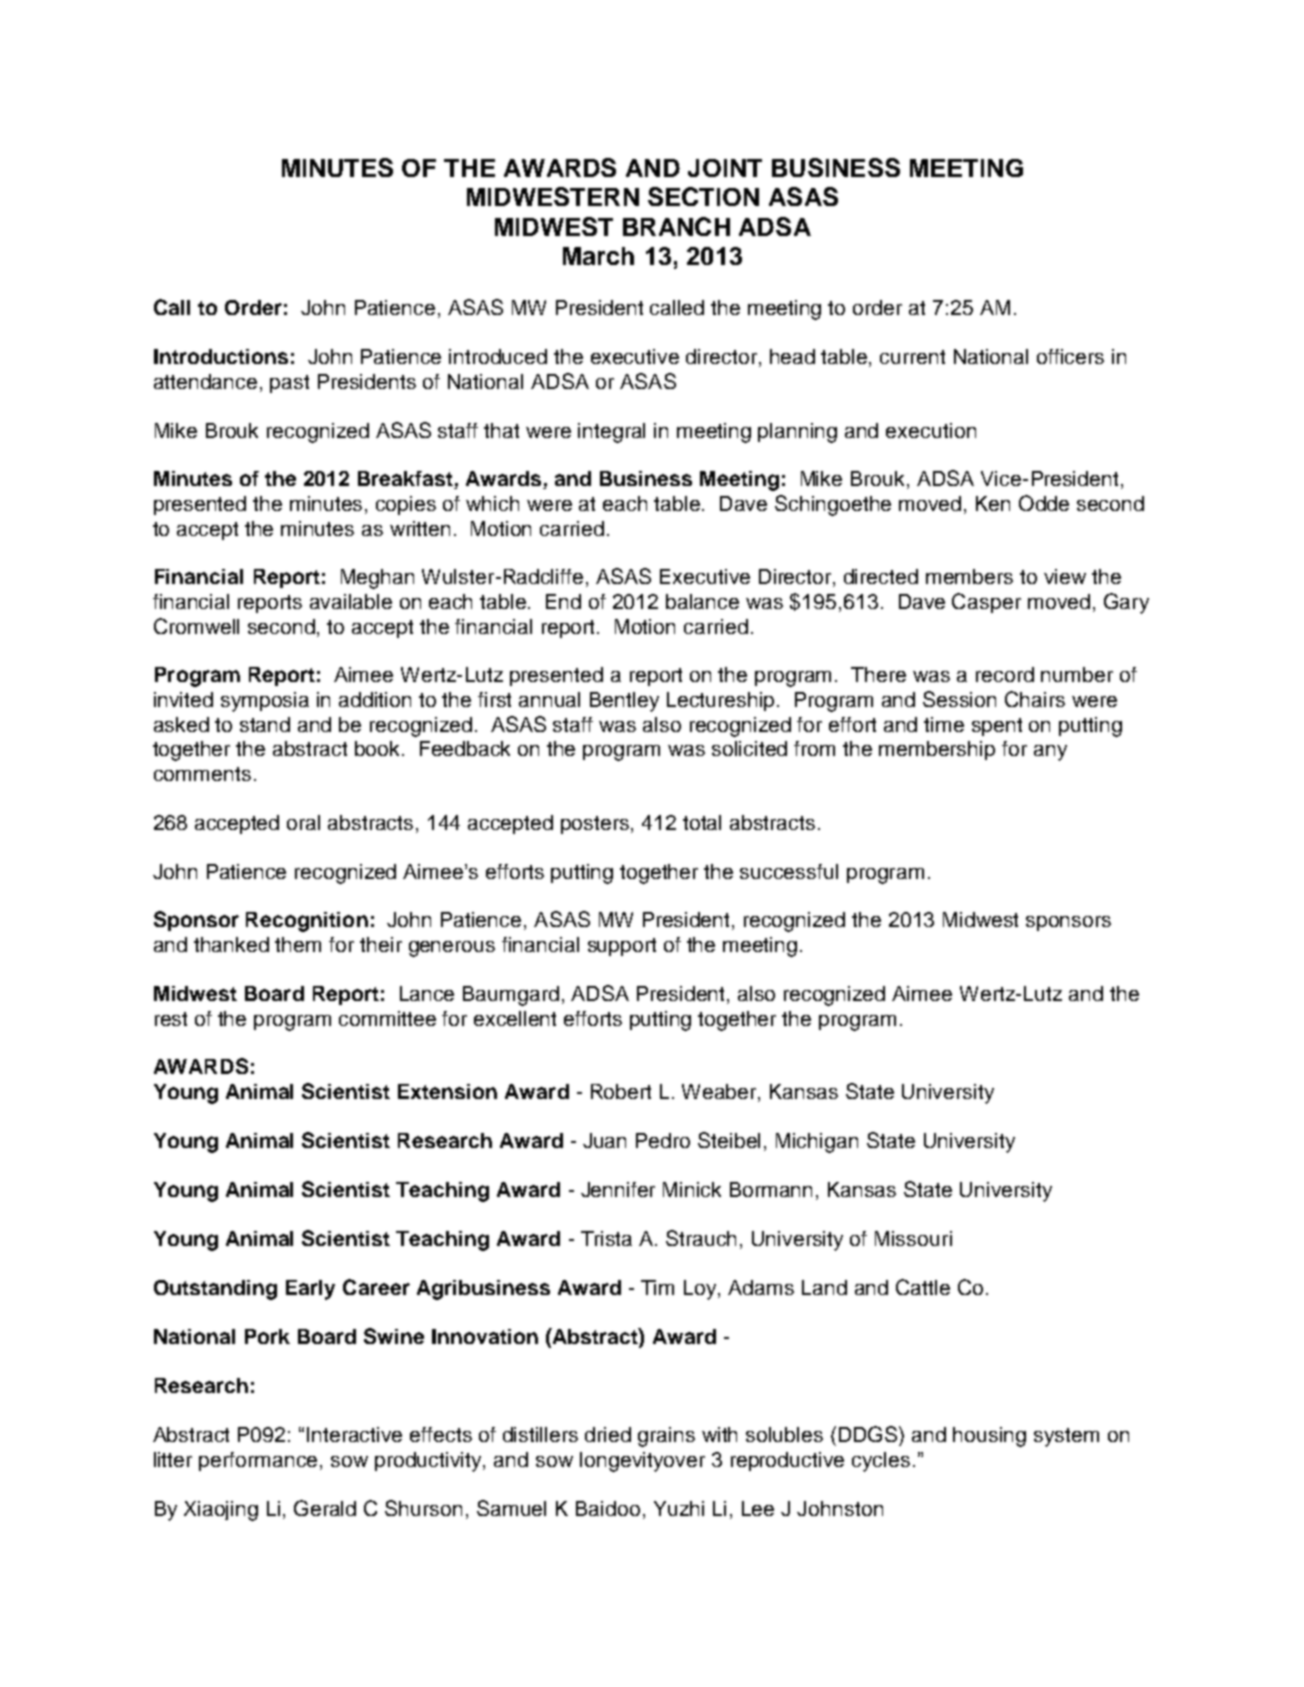 This document has height=1687, width=1304. Describe the element at coordinates (666, 1437) in the document. I see `grains` at that location.
